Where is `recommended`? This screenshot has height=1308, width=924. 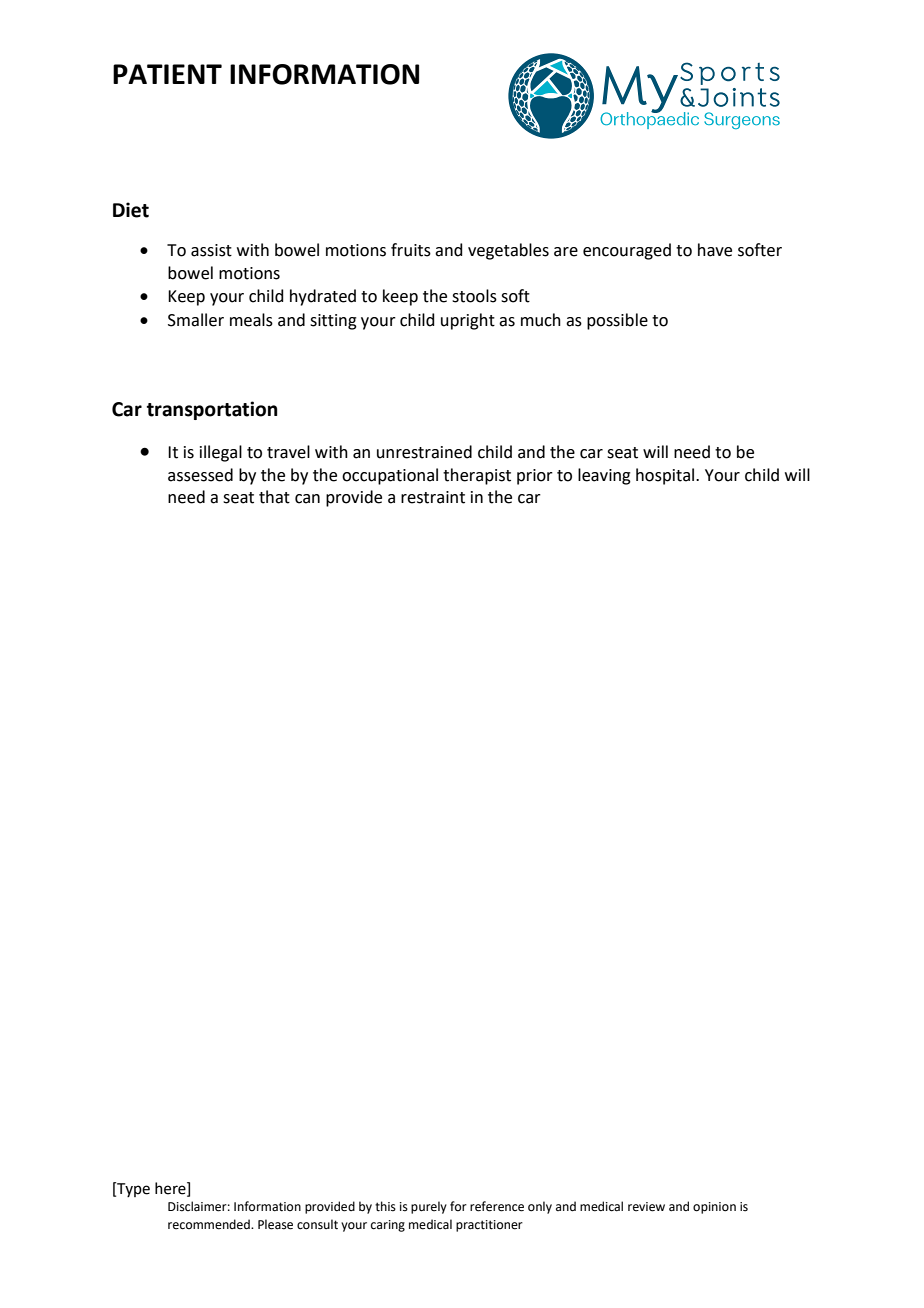 recommended is located at coordinates (210, 1224).
